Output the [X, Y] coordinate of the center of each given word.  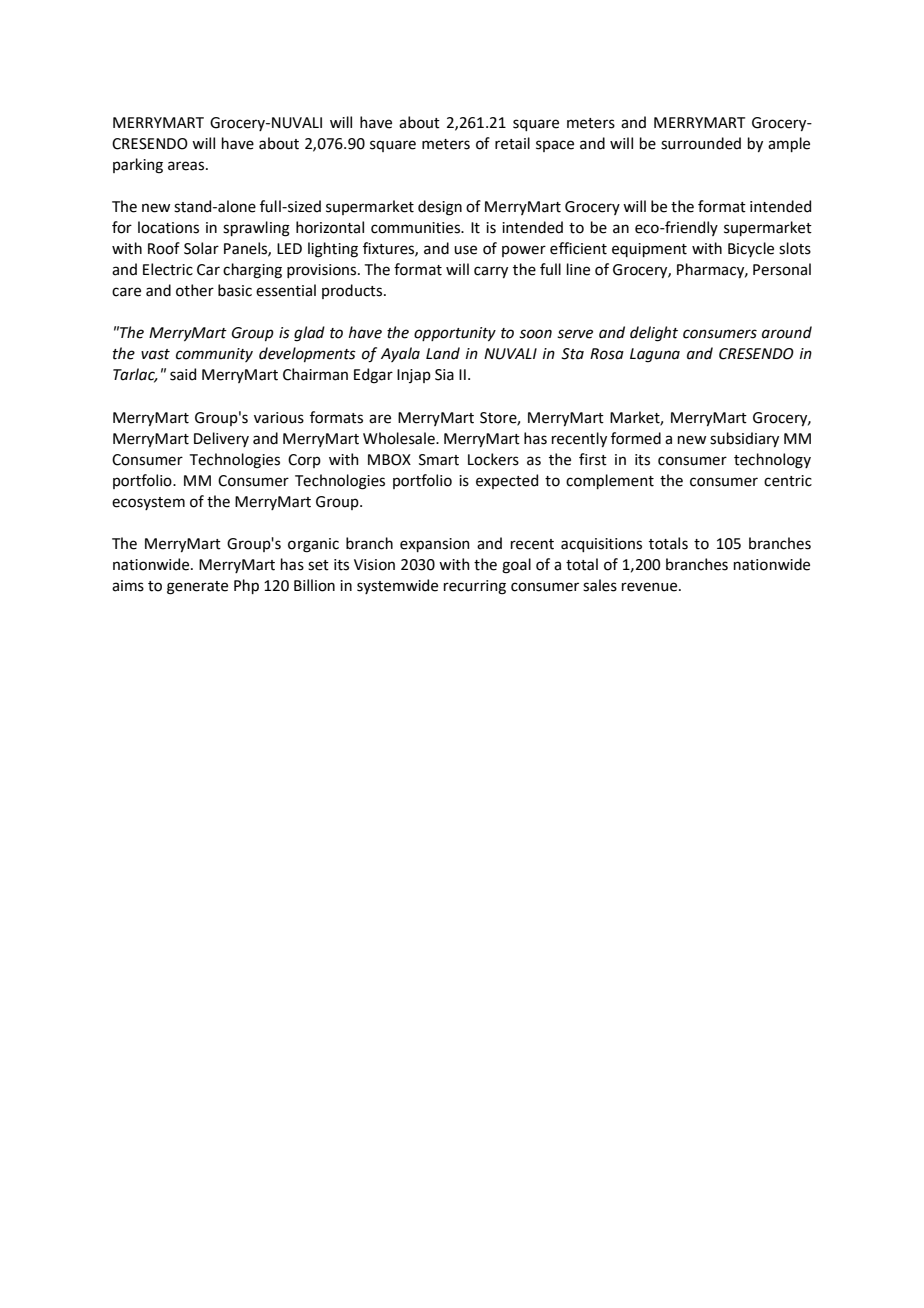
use [465, 250]
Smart [439, 460]
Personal [782, 269]
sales [600, 585]
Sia [444, 375]
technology [772, 461]
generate [197, 588]
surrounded [701, 143]
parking [138, 166]
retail [512, 143]
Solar [201, 248]
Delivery [221, 439]
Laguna [655, 355]
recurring [475, 587]
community [214, 355]
